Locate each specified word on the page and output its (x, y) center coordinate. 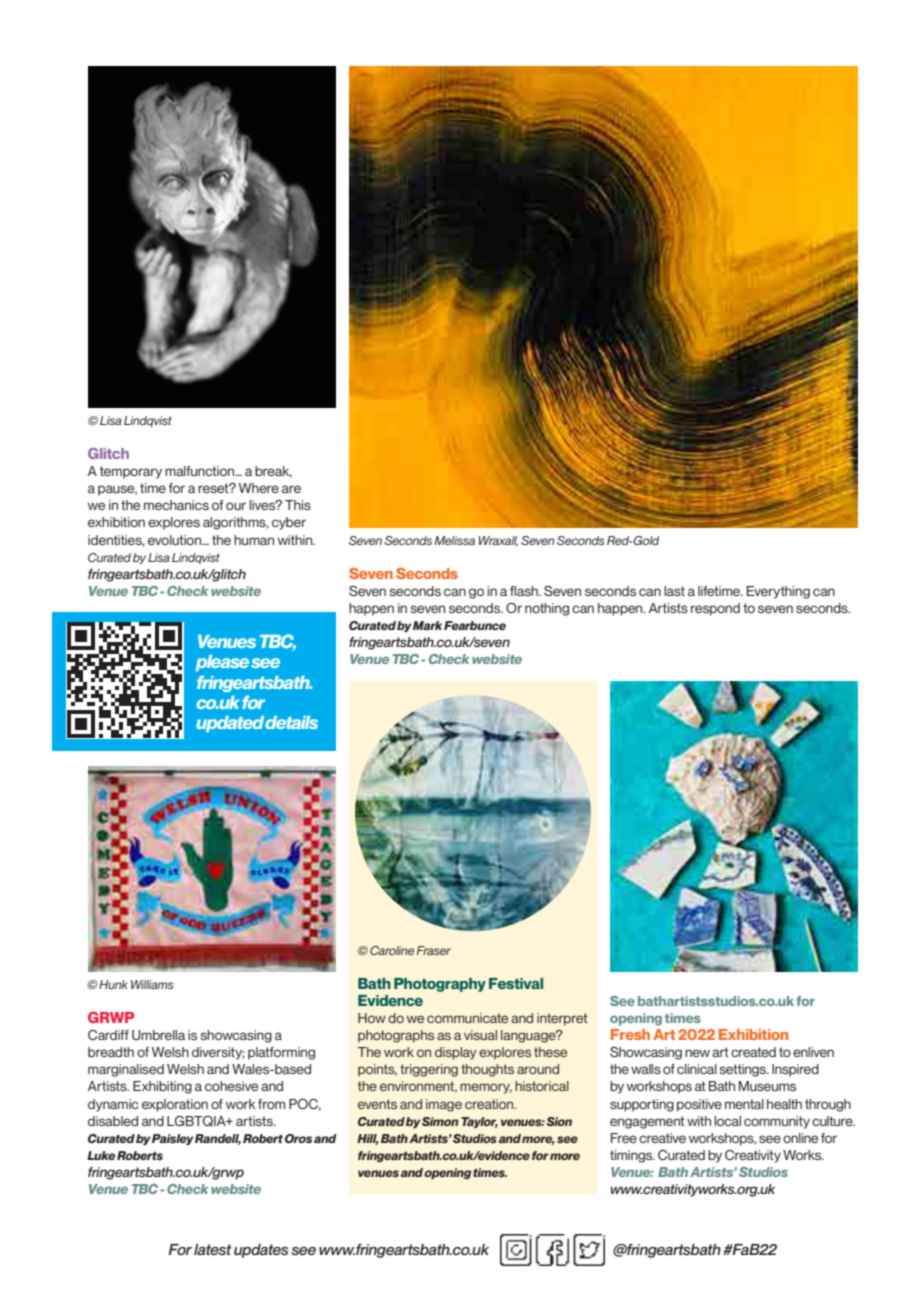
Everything (778, 592)
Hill (367, 1139)
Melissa (455, 540)
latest (213, 1250)
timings (632, 1156)
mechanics (176, 505)
